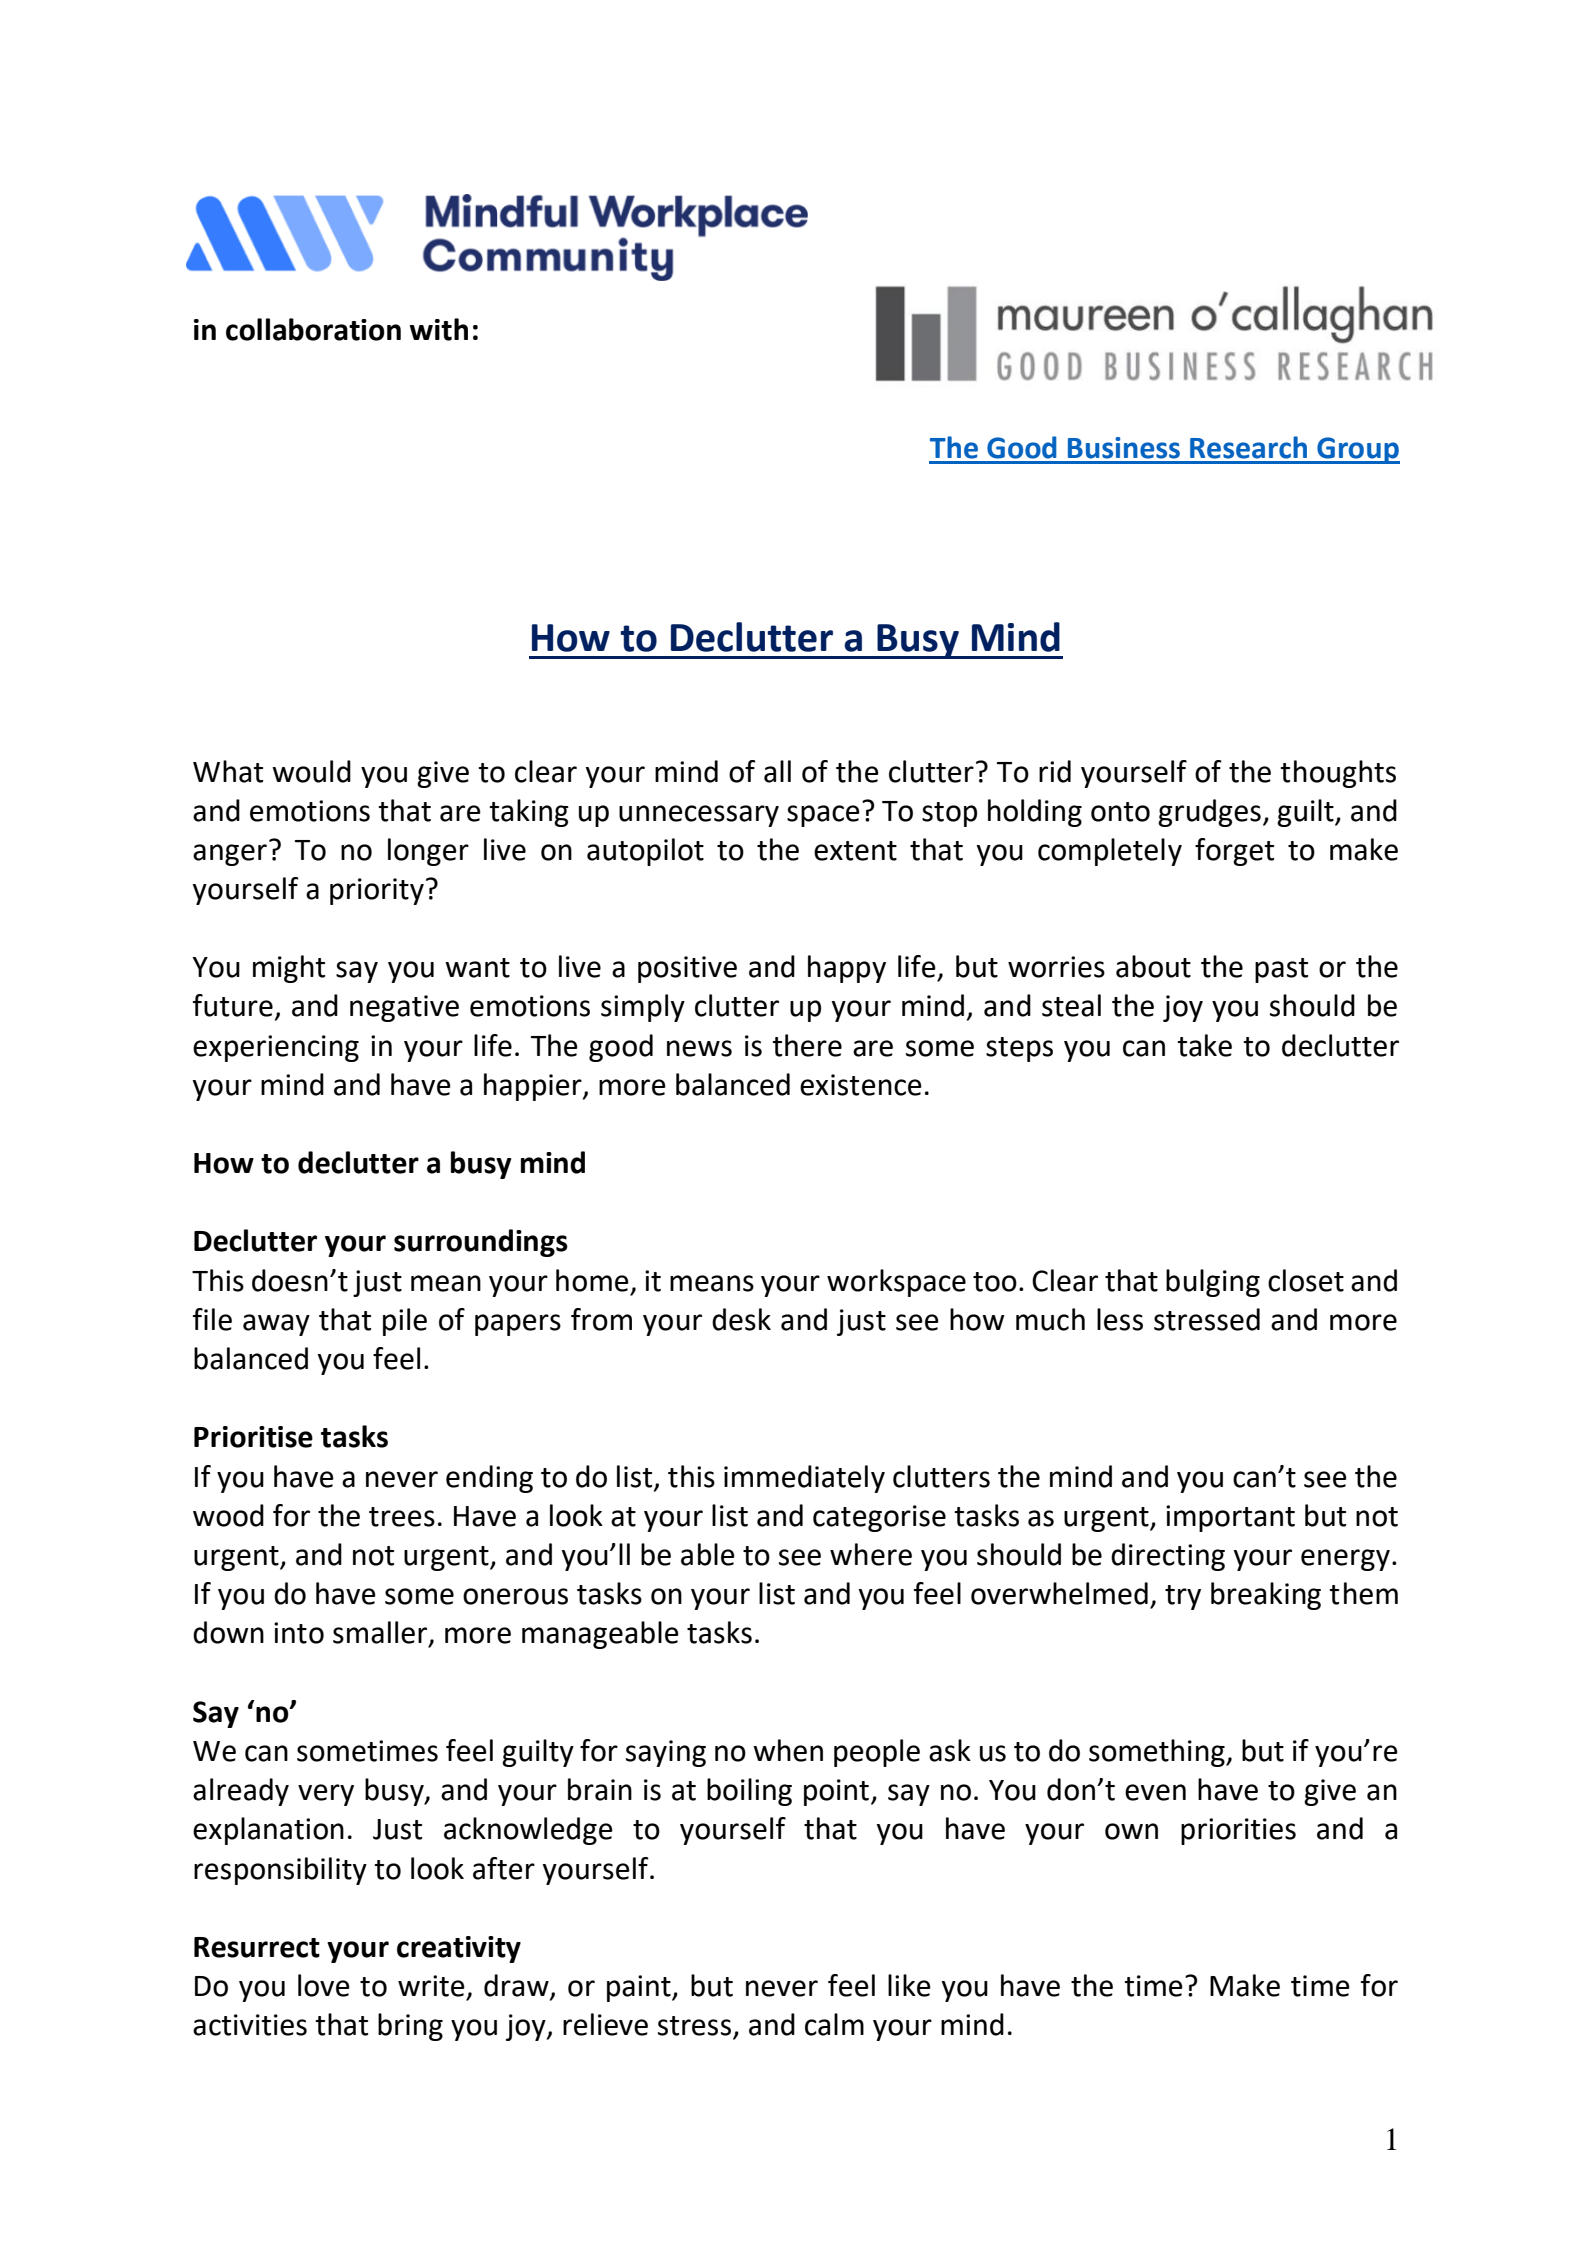 This document has width=1592, height=2251. Describe the element at coordinates (377, 891) in the document. I see `priority` at that location.
